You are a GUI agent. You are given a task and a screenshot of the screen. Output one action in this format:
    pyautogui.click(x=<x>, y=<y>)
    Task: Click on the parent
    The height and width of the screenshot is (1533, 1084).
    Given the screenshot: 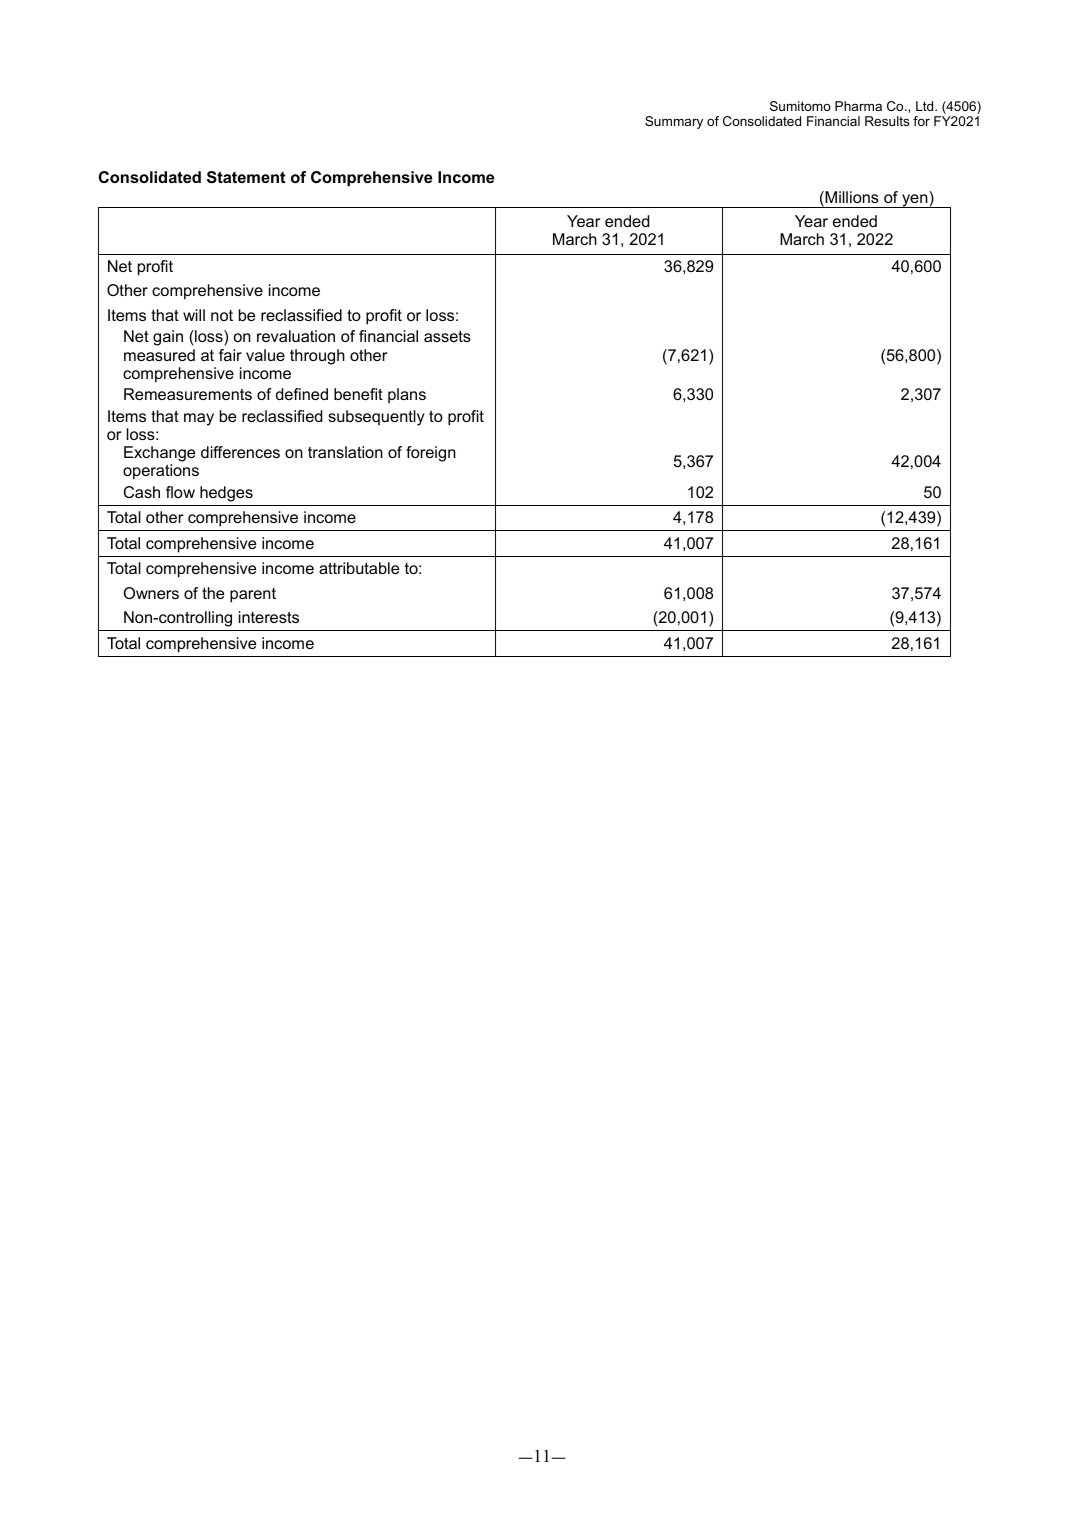 What is the action you would take?
    pyautogui.click(x=253, y=595)
